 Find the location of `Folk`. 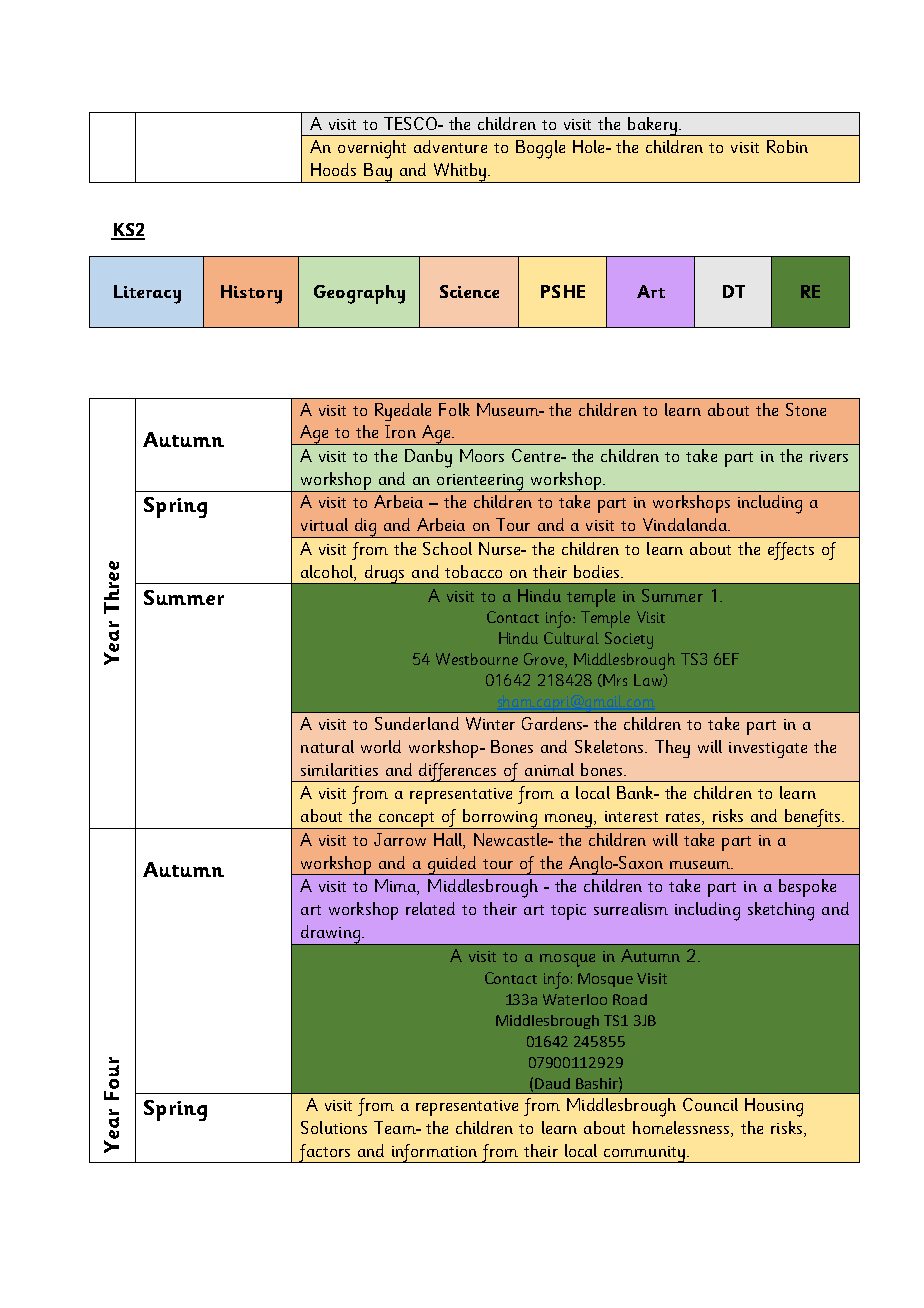

Folk is located at coordinates (454, 409).
